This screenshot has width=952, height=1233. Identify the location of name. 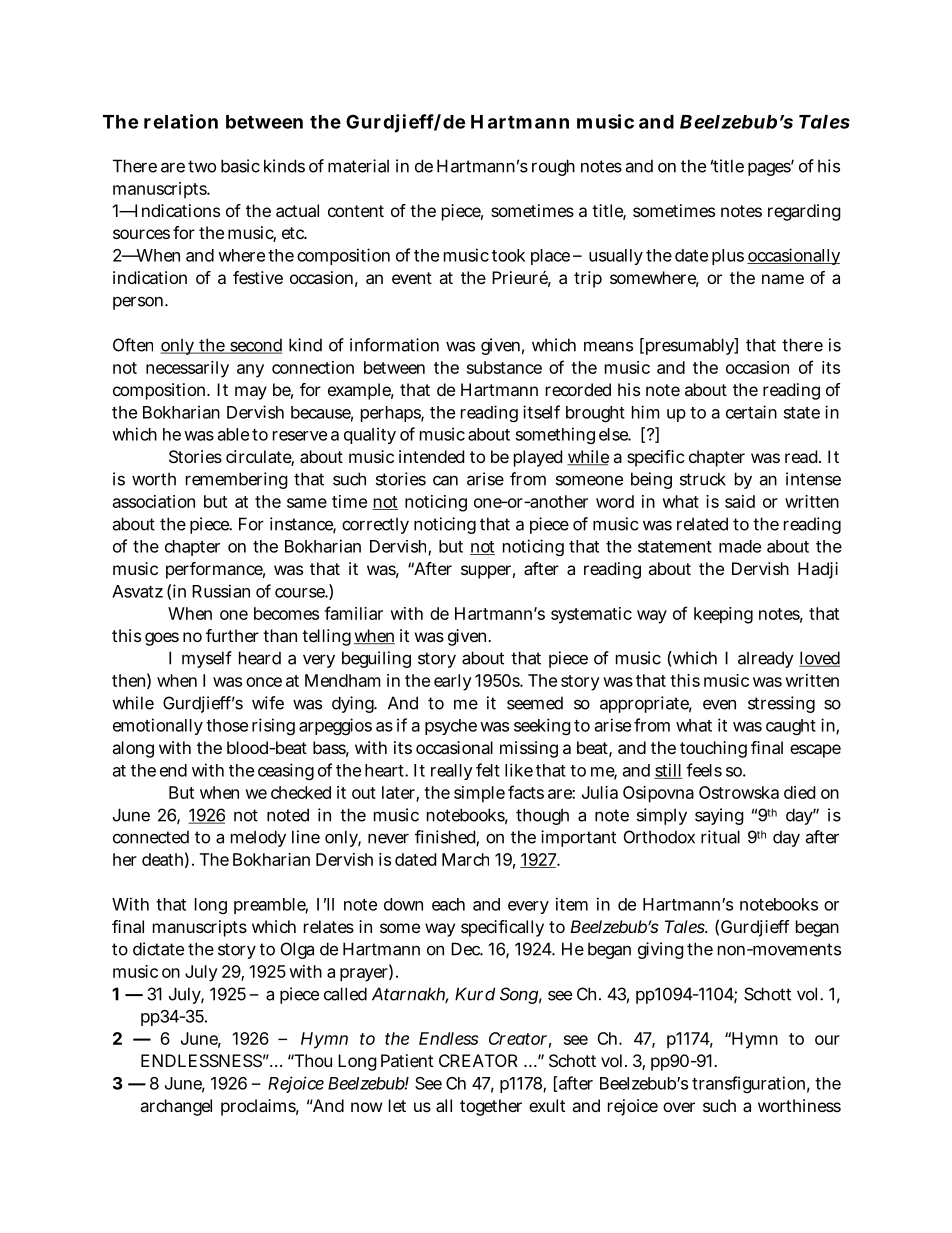
(783, 279).
